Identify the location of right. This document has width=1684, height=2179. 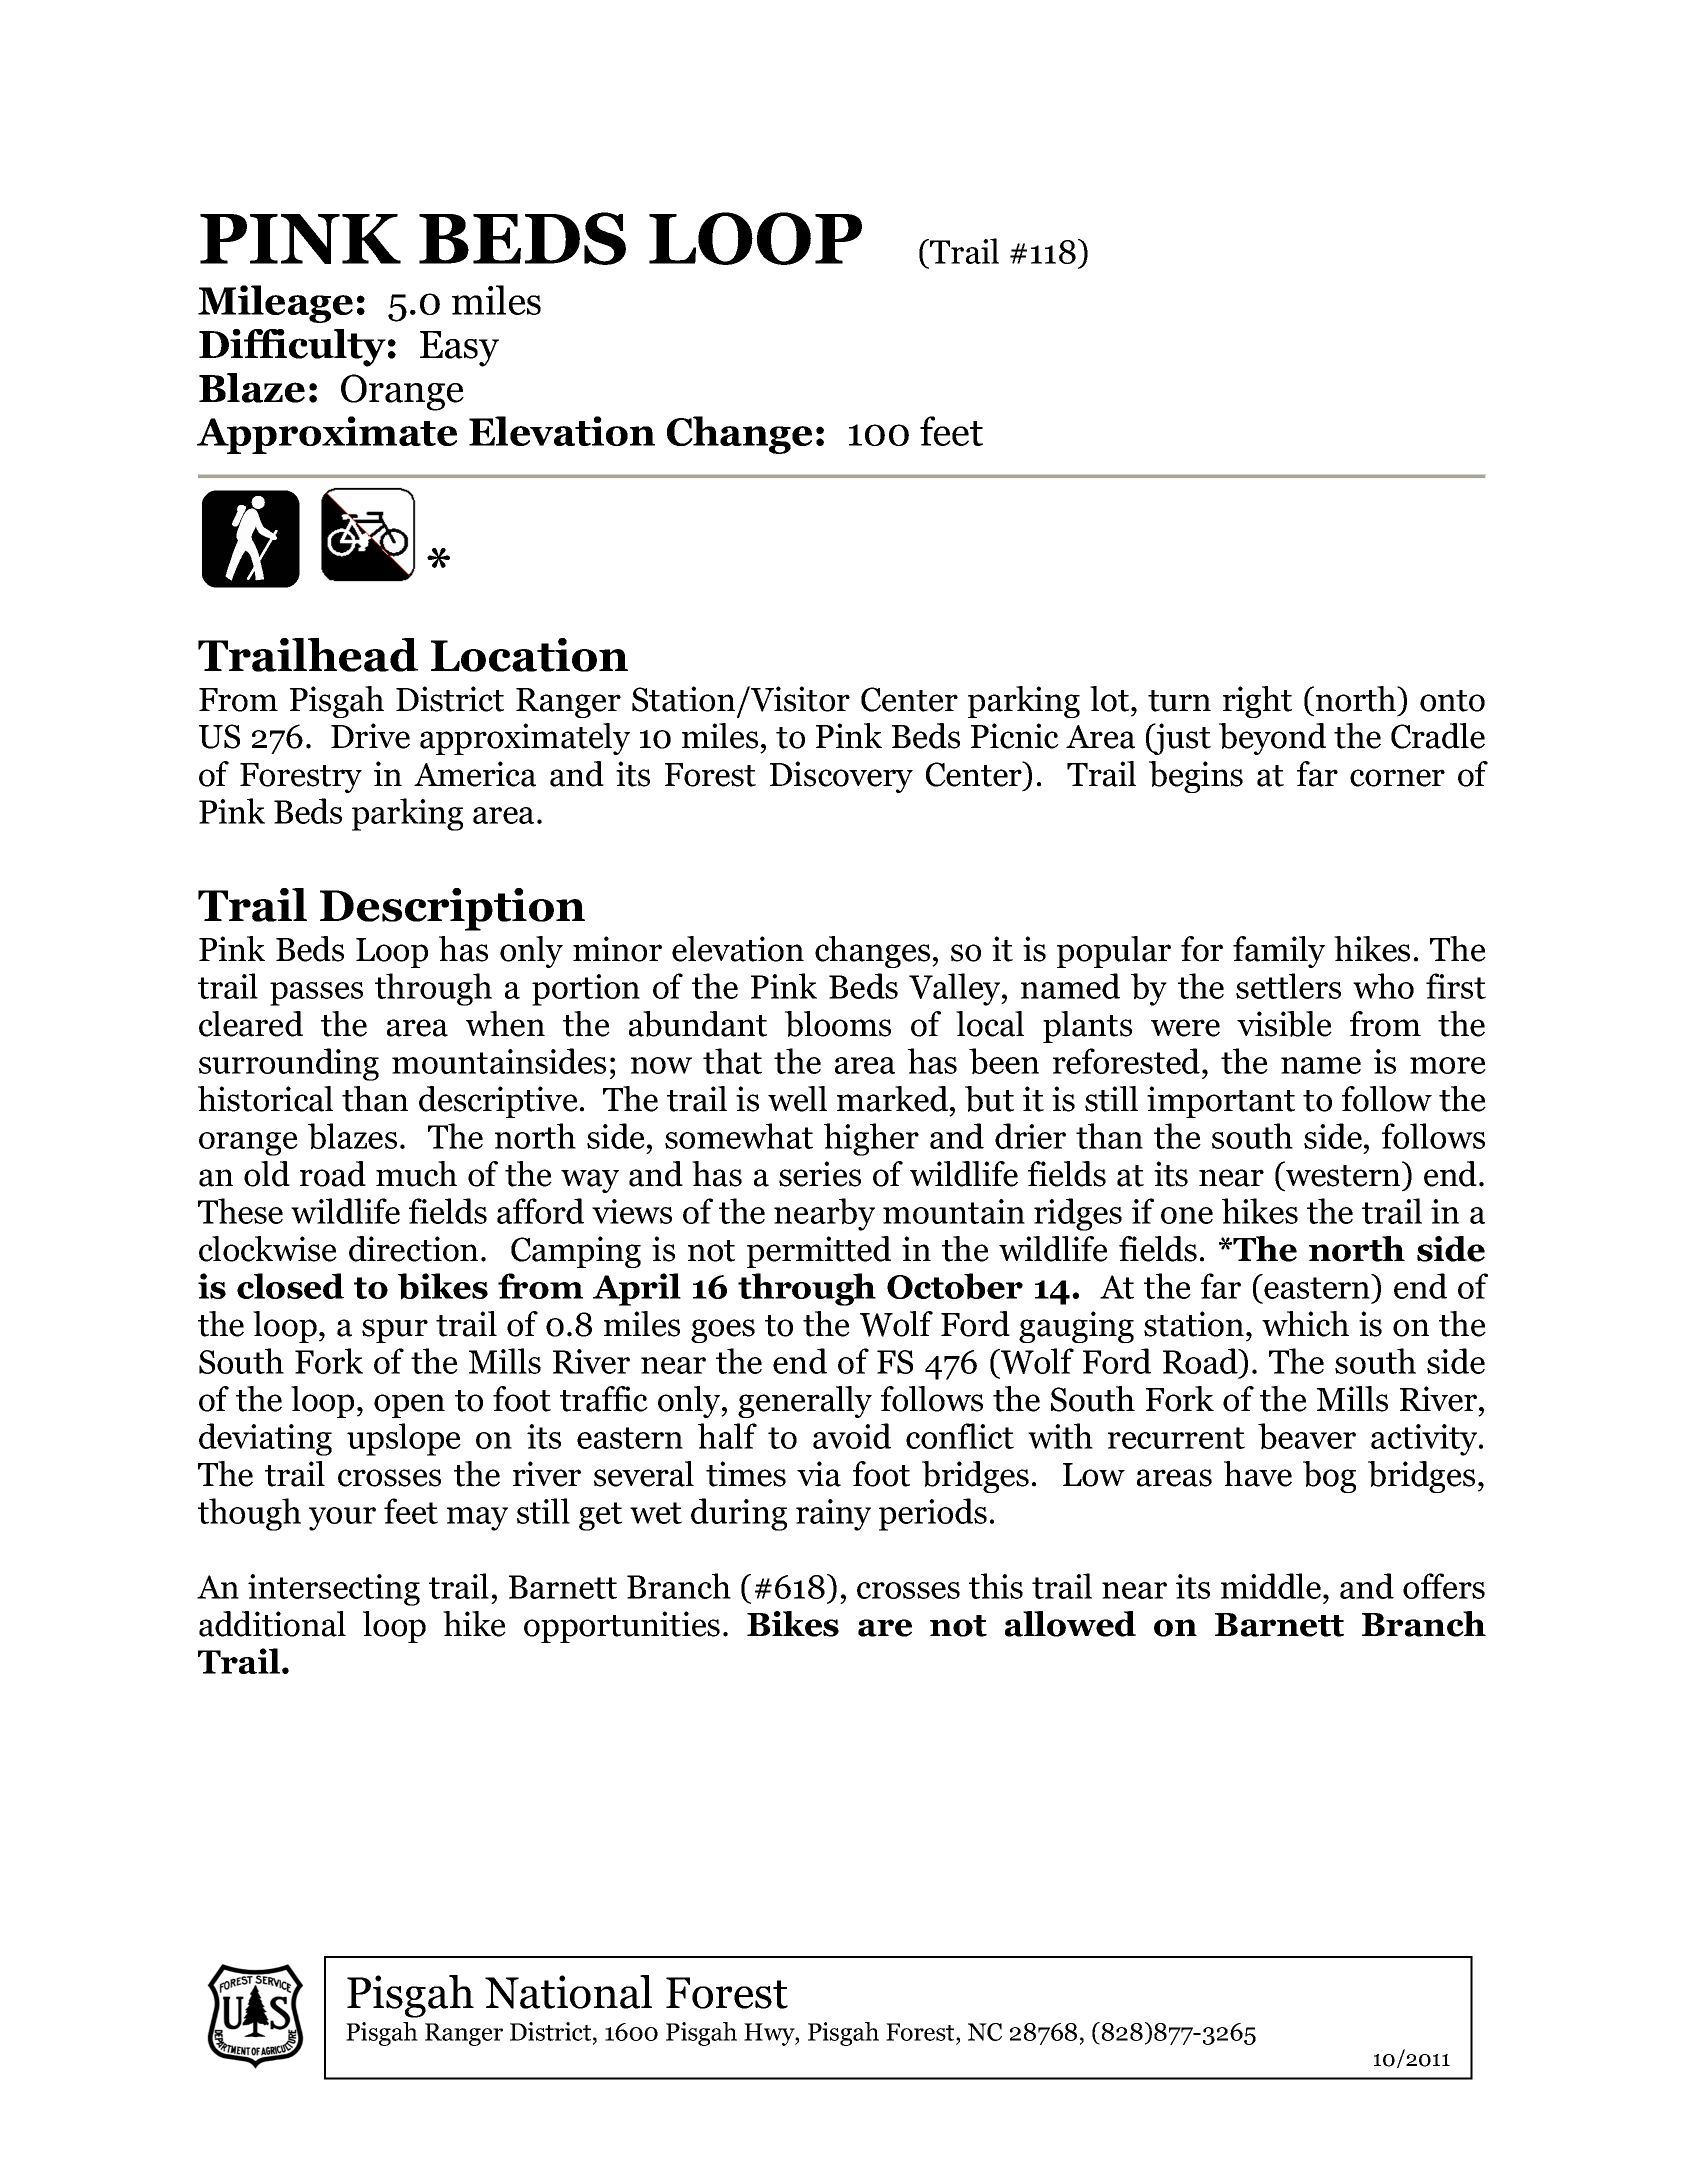
(1257, 702).
